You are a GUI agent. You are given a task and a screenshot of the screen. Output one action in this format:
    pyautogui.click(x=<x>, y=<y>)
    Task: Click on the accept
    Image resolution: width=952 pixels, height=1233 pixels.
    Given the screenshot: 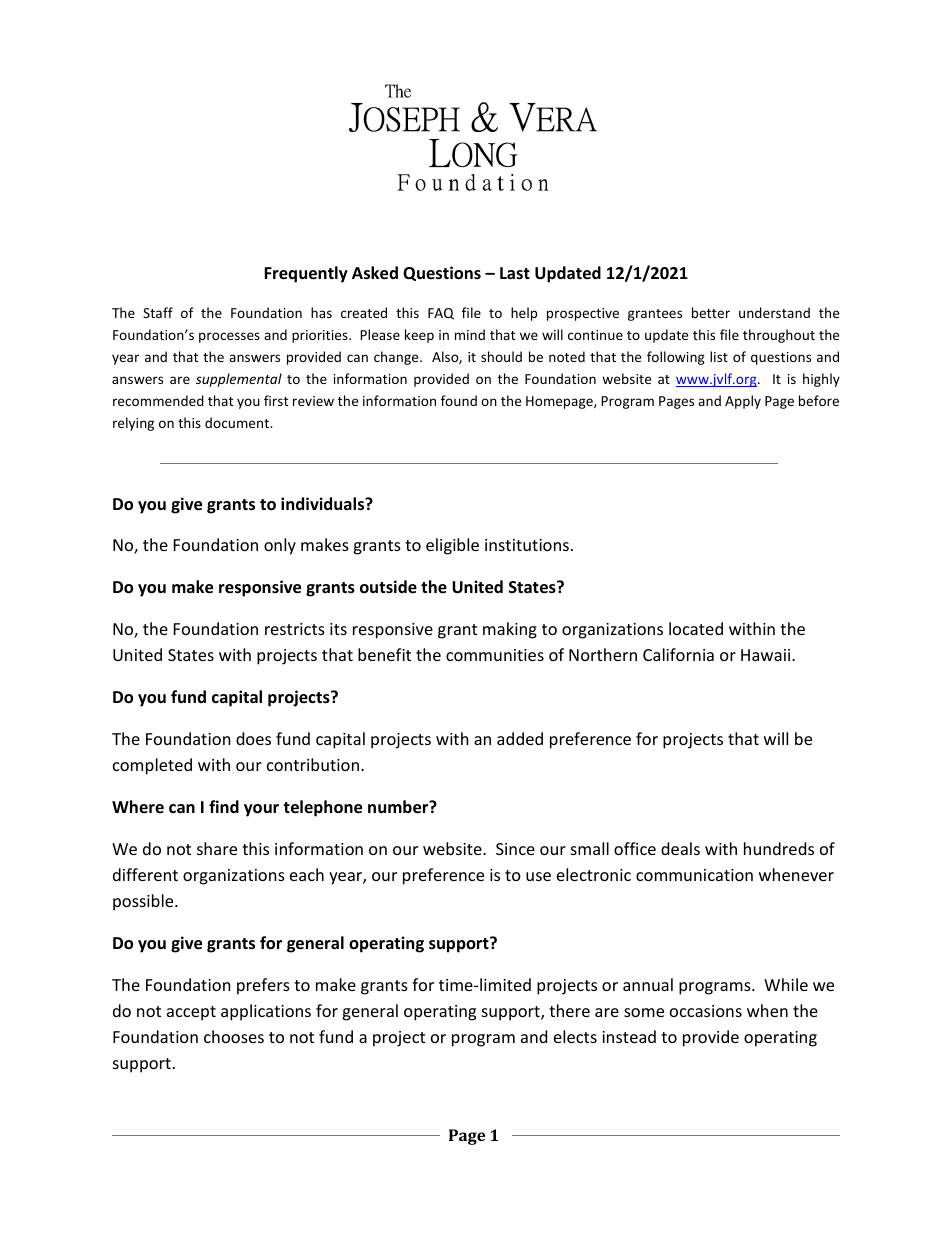 What is the action you would take?
    pyautogui.click(x=191, y=1013)
